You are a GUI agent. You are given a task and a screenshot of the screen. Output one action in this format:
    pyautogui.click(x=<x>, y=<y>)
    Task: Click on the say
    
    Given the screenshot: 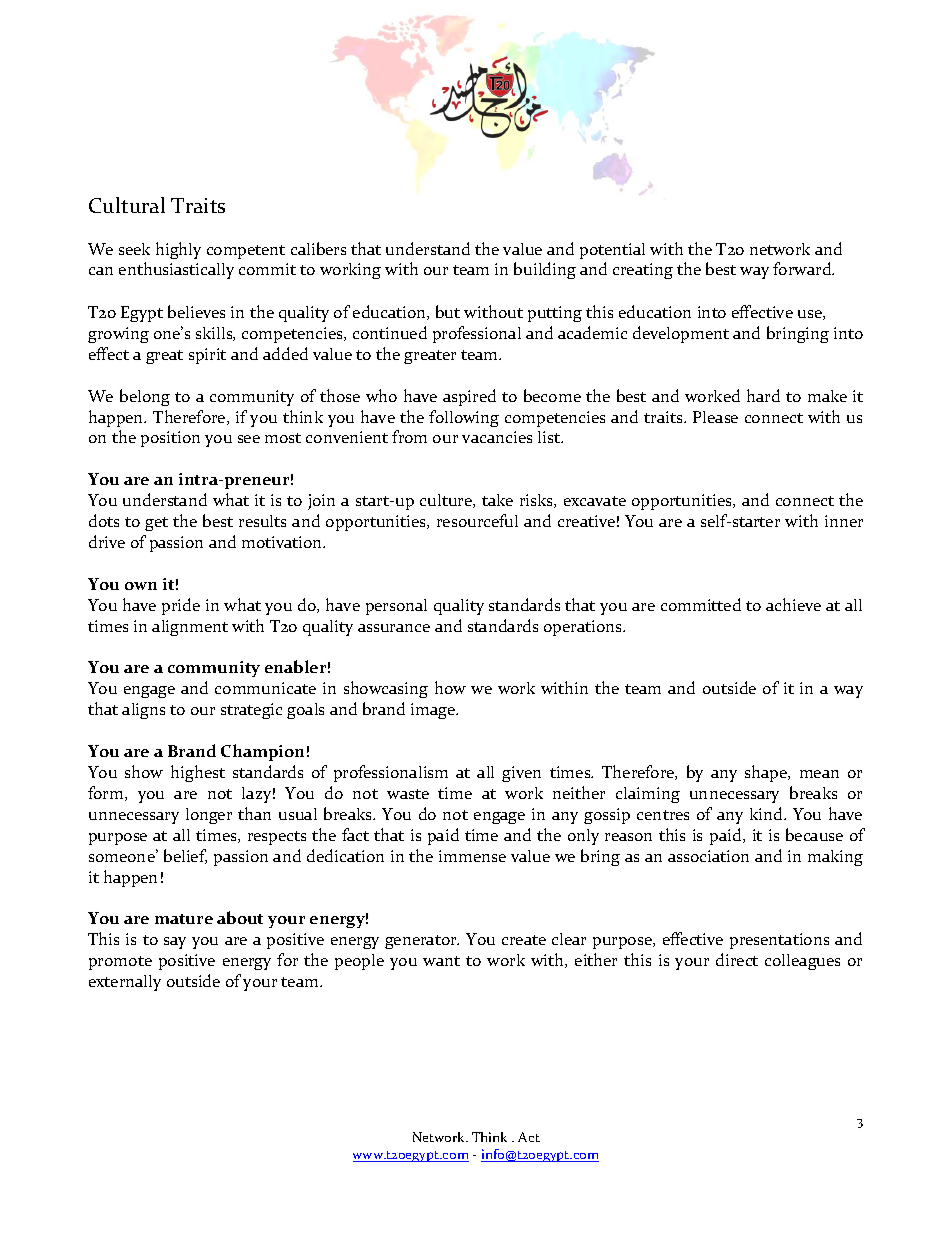 What is the action you would take?
    pyautogui.click(x=175, y=943)
